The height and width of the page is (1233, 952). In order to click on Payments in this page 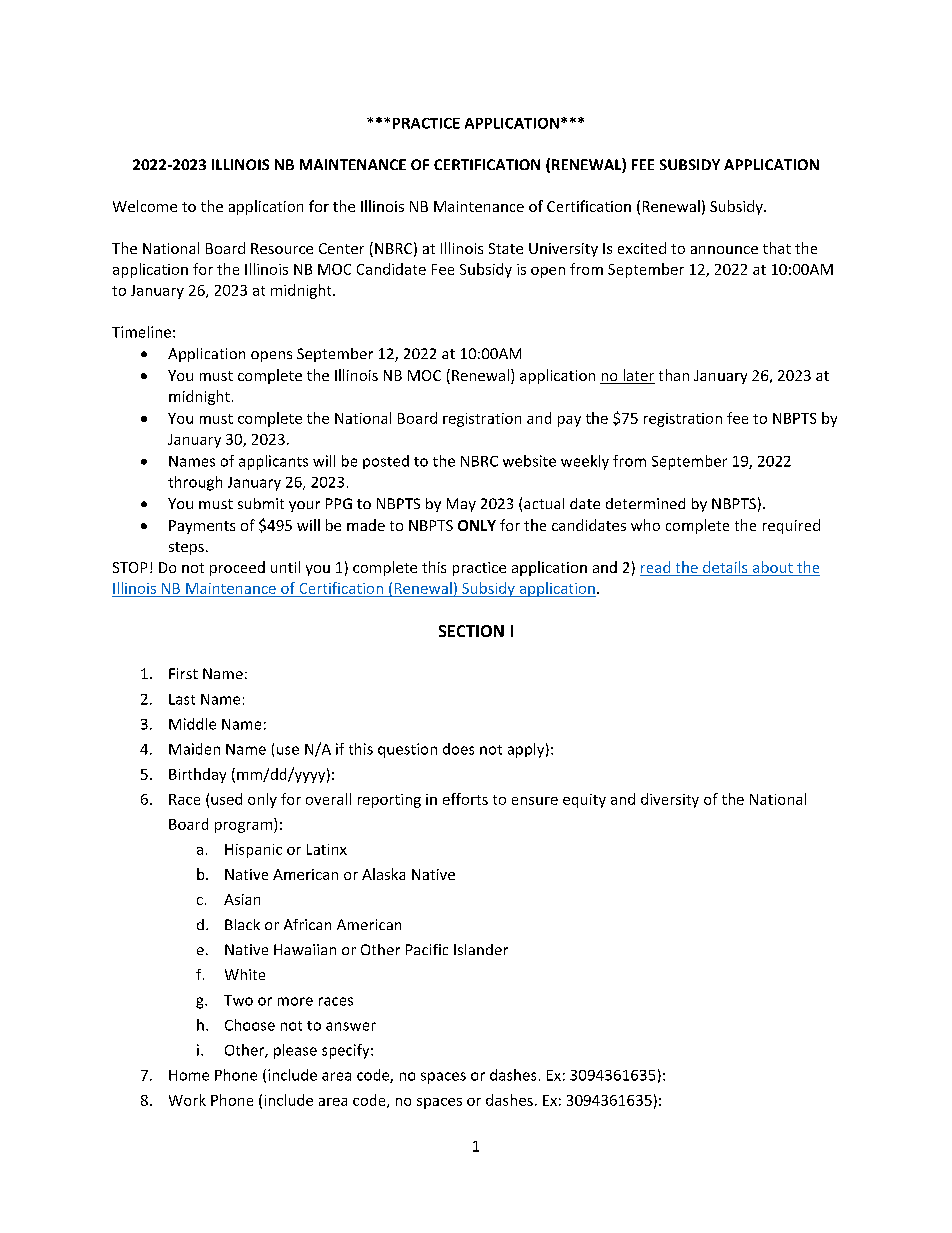, I will do `click(202, 527)`.
